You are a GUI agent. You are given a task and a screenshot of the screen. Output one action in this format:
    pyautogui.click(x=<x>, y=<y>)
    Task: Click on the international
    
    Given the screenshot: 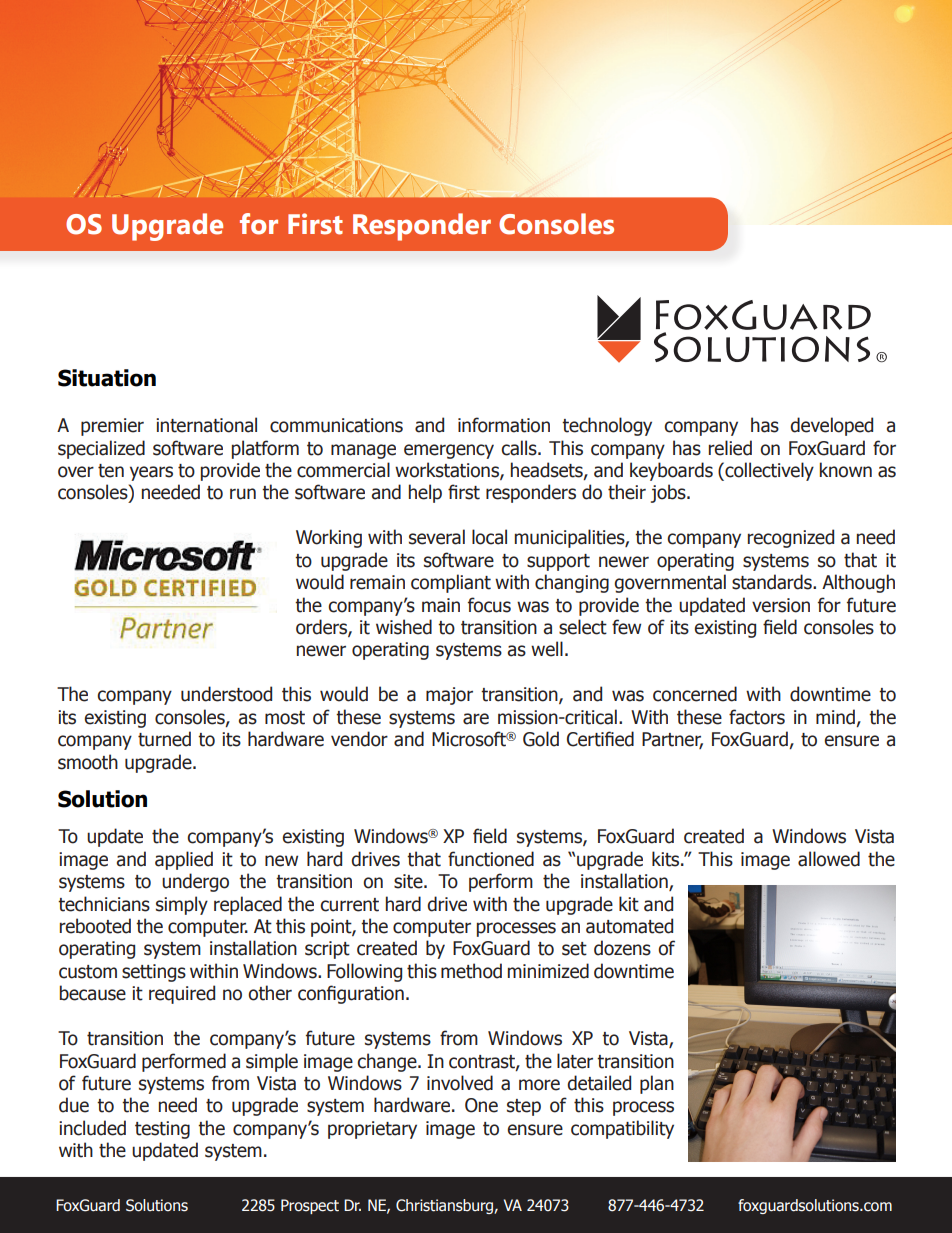 What is the action you would take?
    pyautogui.click(x=206, y=425)
